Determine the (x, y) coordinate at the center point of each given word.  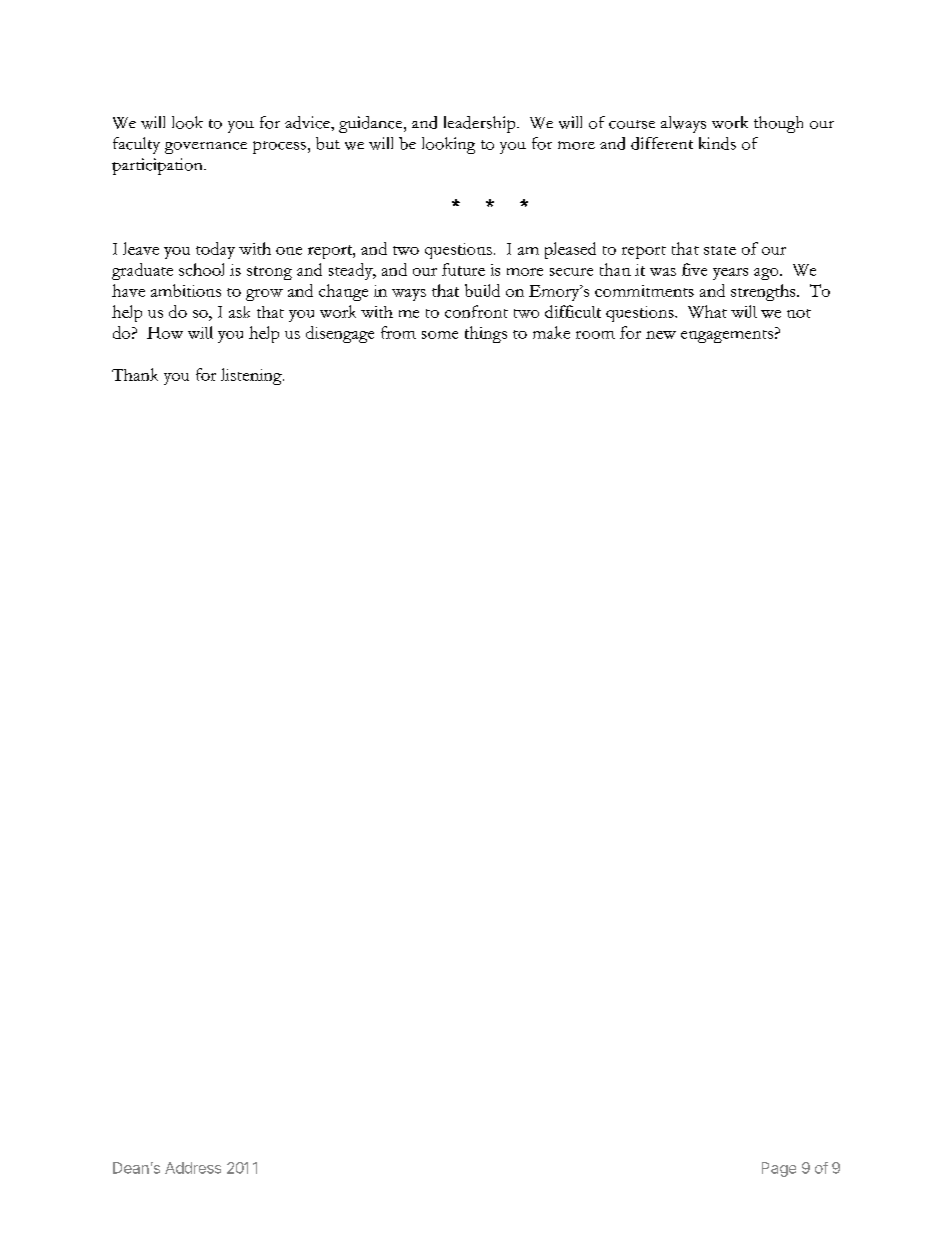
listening (252, 376)
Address (193, 1168)
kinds (717, 143)
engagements (727, 336)
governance (206, 148)
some (440, 335)
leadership (481, 124)
